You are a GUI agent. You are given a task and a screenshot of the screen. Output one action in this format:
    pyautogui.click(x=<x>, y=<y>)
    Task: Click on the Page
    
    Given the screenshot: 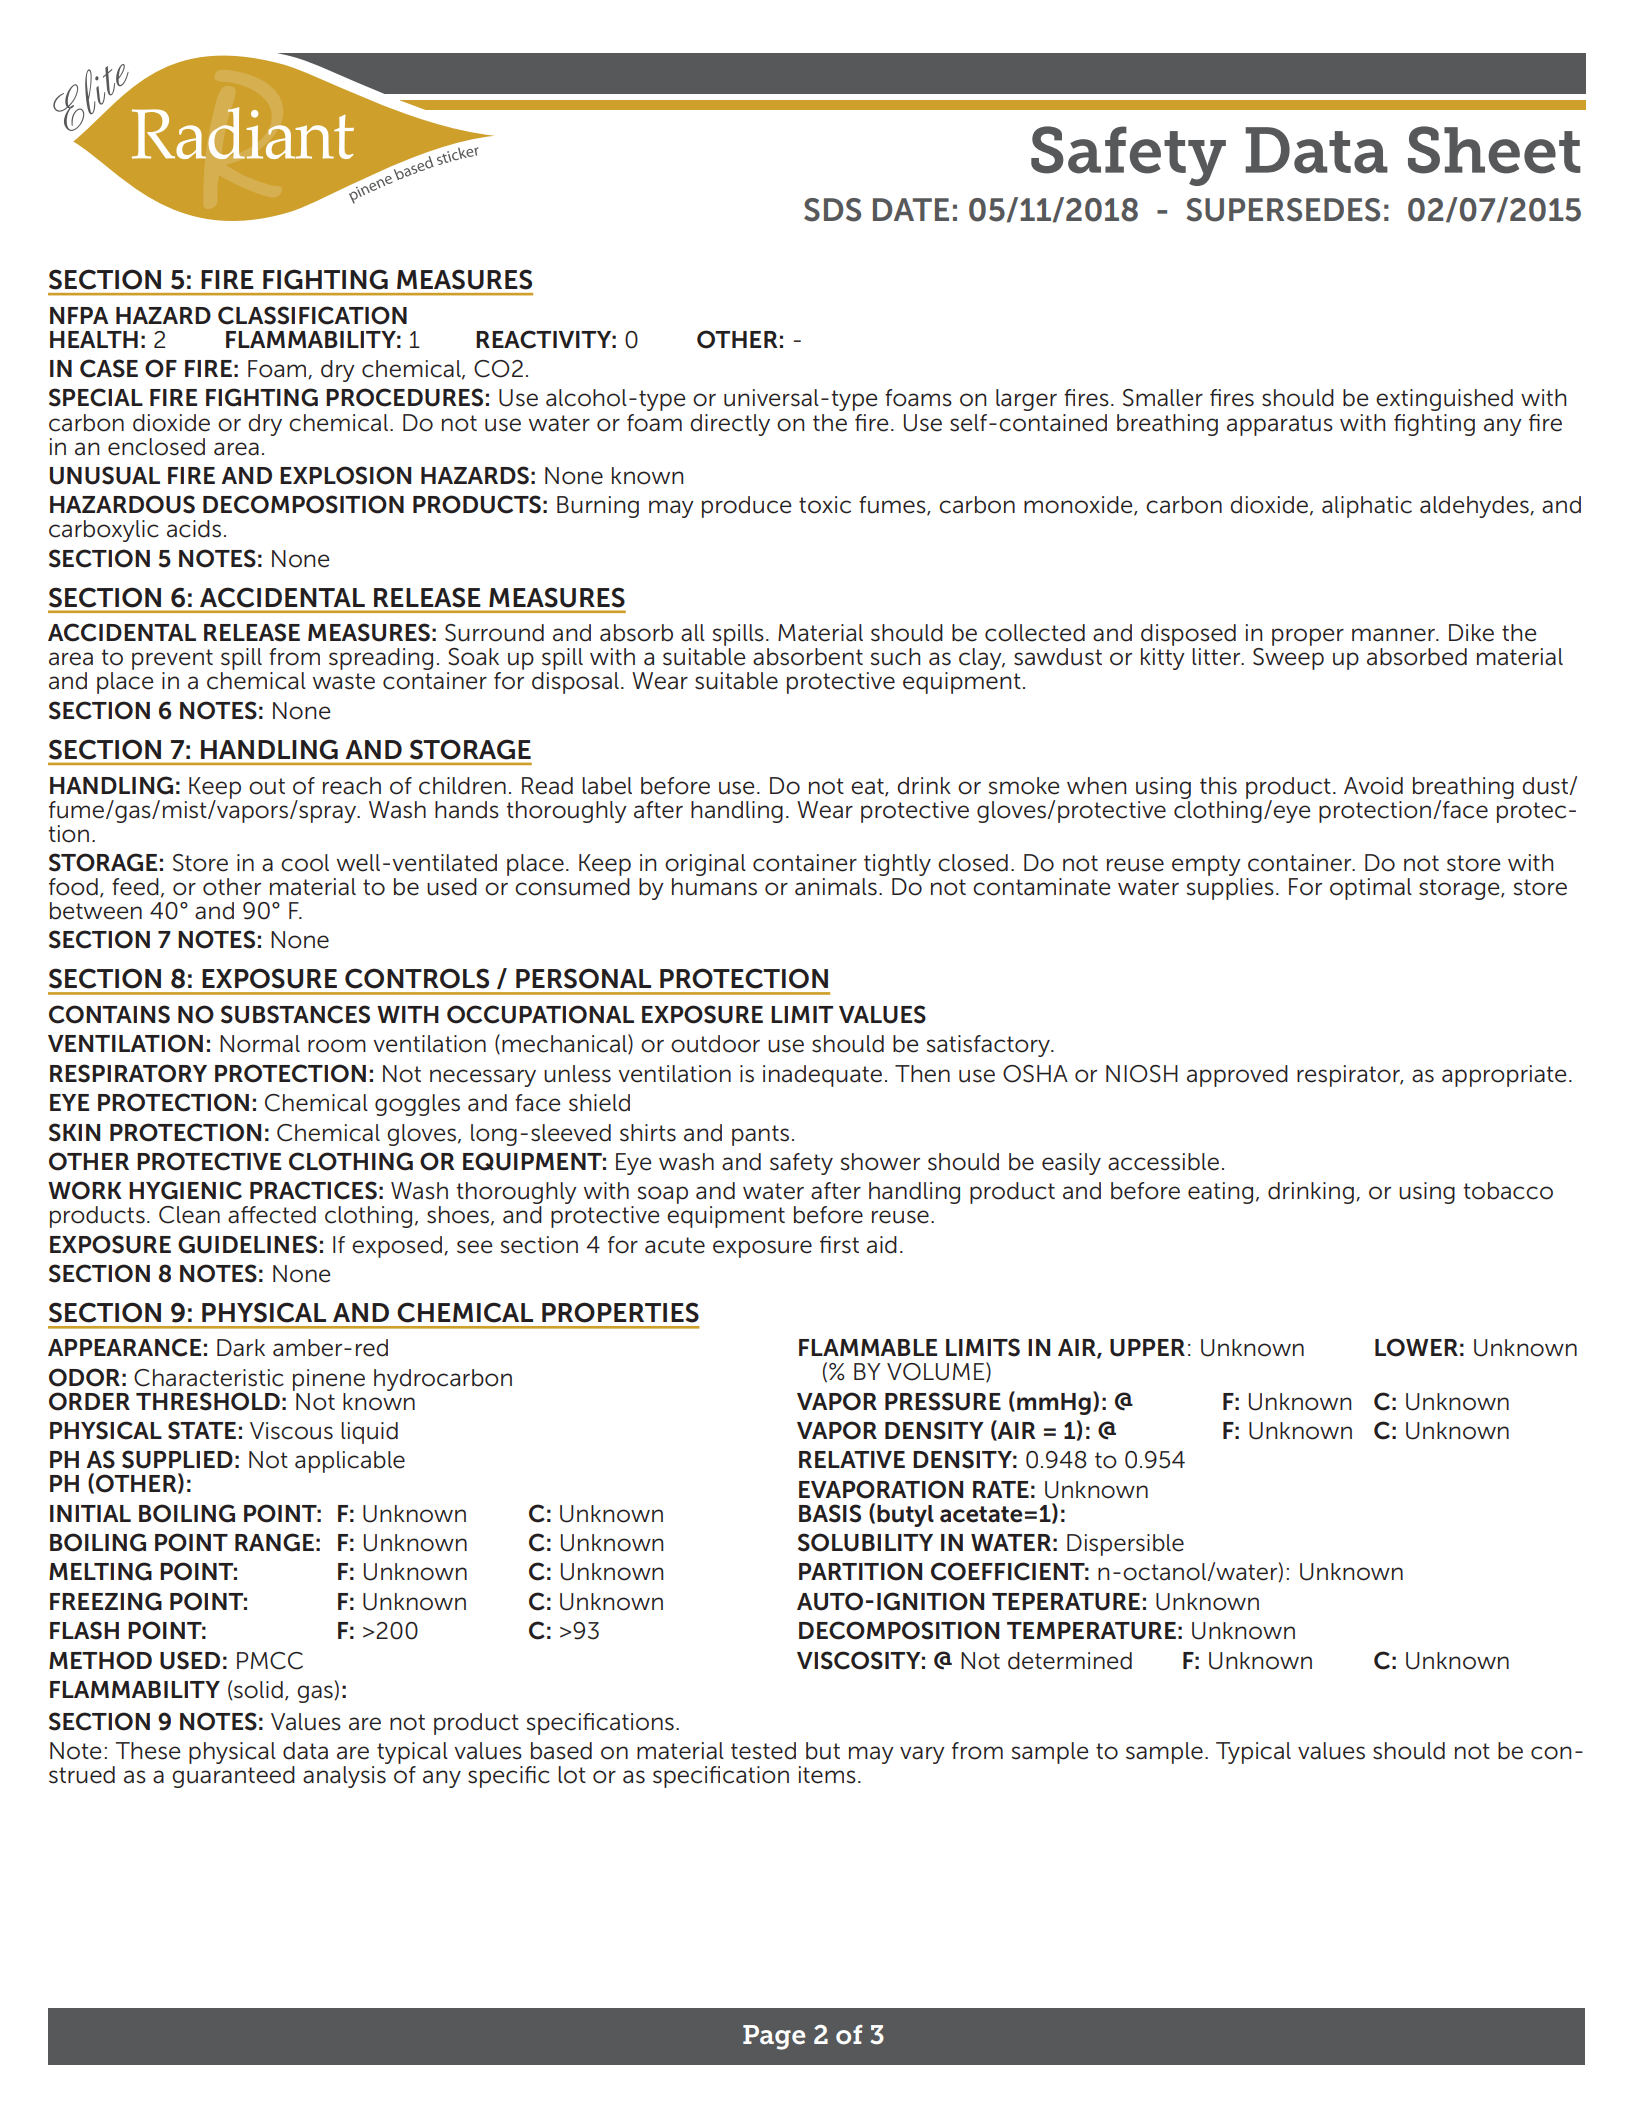 What is the action you would take?
    pyautogui.click(x=774, y=2037)
